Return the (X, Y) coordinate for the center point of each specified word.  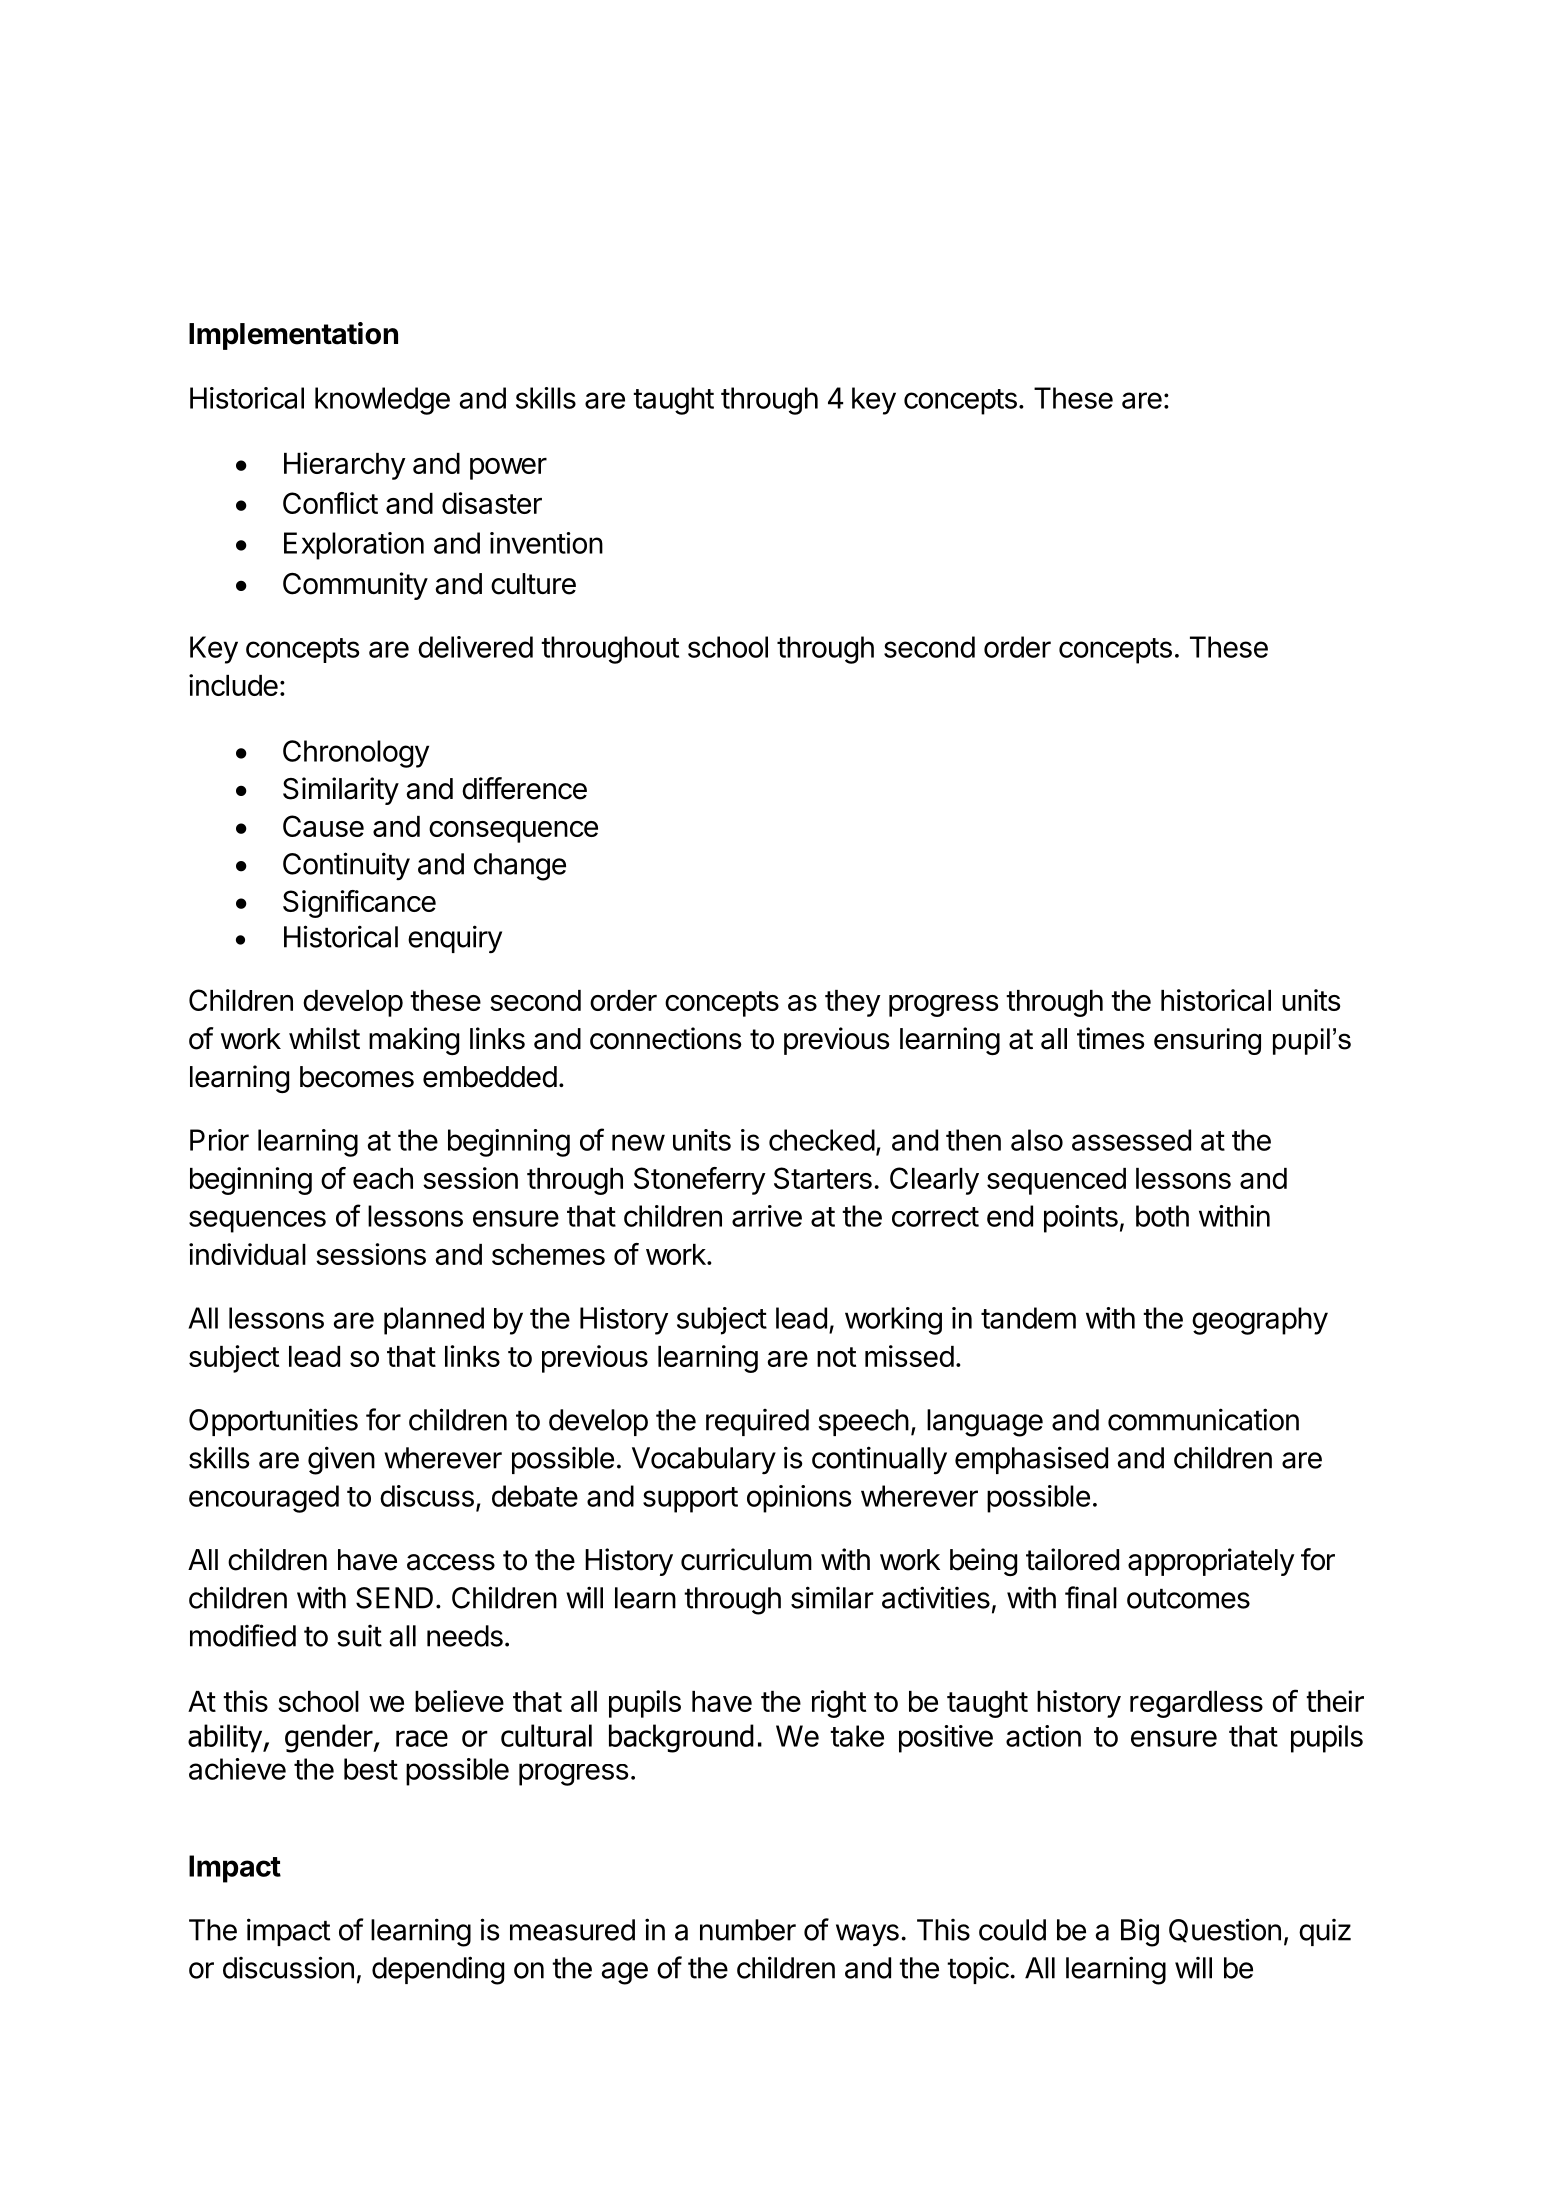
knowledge (382, 401)
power (508, 469)
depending (438, 1970)
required (757, 1422)
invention (546, 543)
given (341, 1460)
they (853, 1003)
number (748, 1930)
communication (1203, 1419)
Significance (359, 904)
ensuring (1207, 1041)
